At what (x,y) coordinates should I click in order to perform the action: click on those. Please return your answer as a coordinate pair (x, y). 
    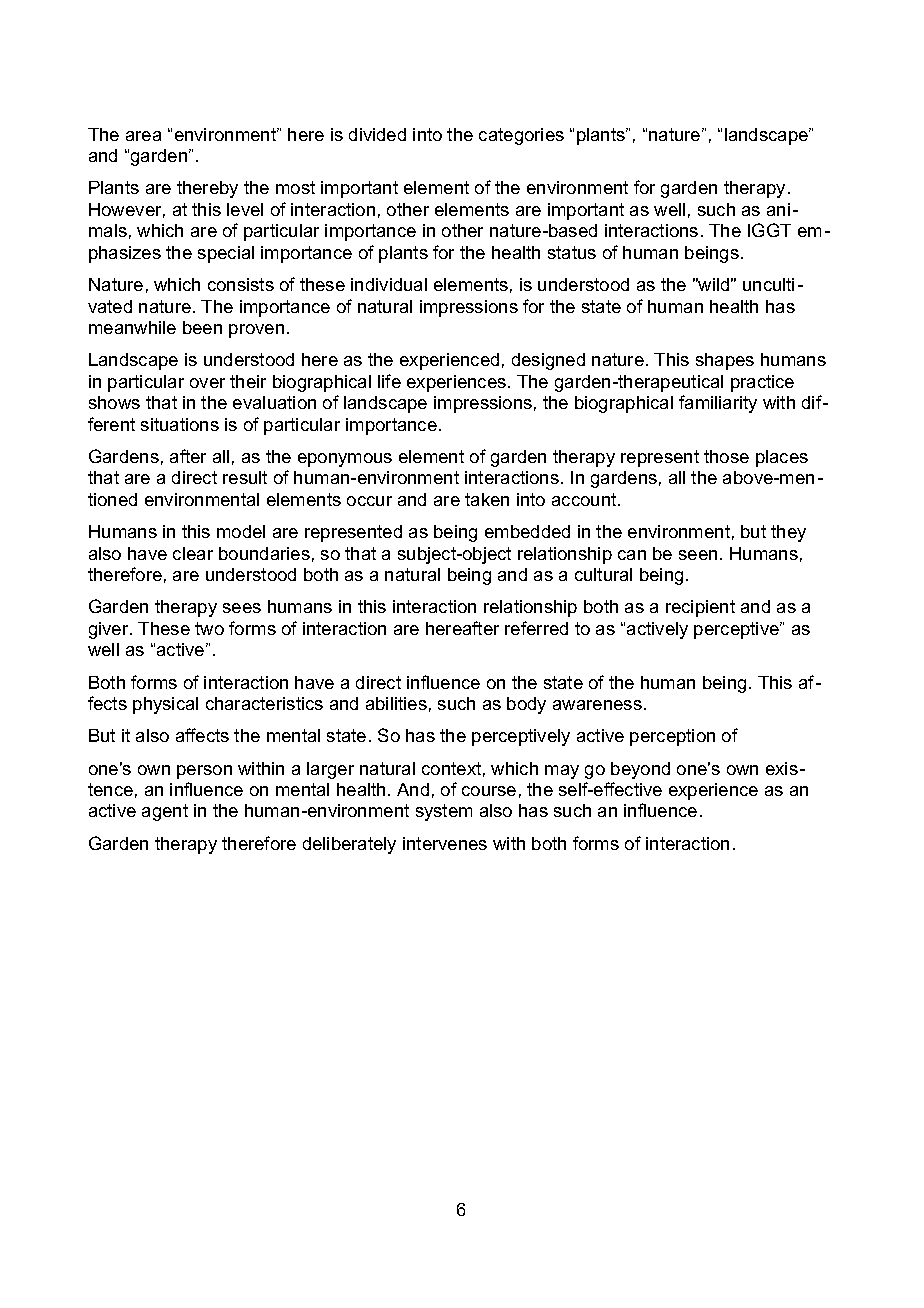
    Looking at the image, I should click on (726, 456).
